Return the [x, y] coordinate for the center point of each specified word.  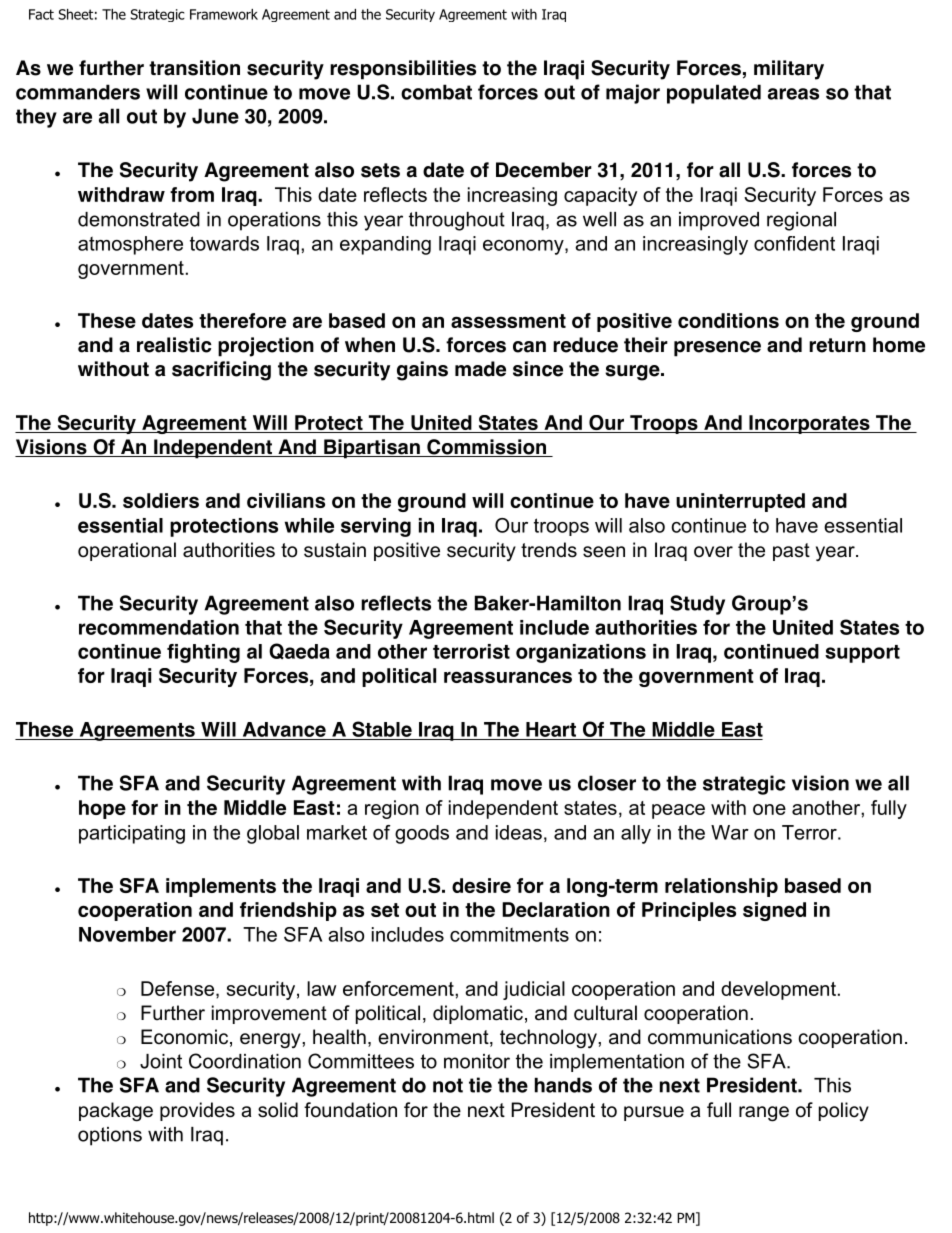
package [116, 1112]
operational [127, 551]
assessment [508, 321]
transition [194, 68]
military [789, 70]
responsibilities [403, 70]
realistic [174, 345]
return [837, 345]
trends [549, 550]
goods [422, 834]
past [791, 552]
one [769, 809]
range [764, 1114]
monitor [477, 1061]
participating [132, 834]
